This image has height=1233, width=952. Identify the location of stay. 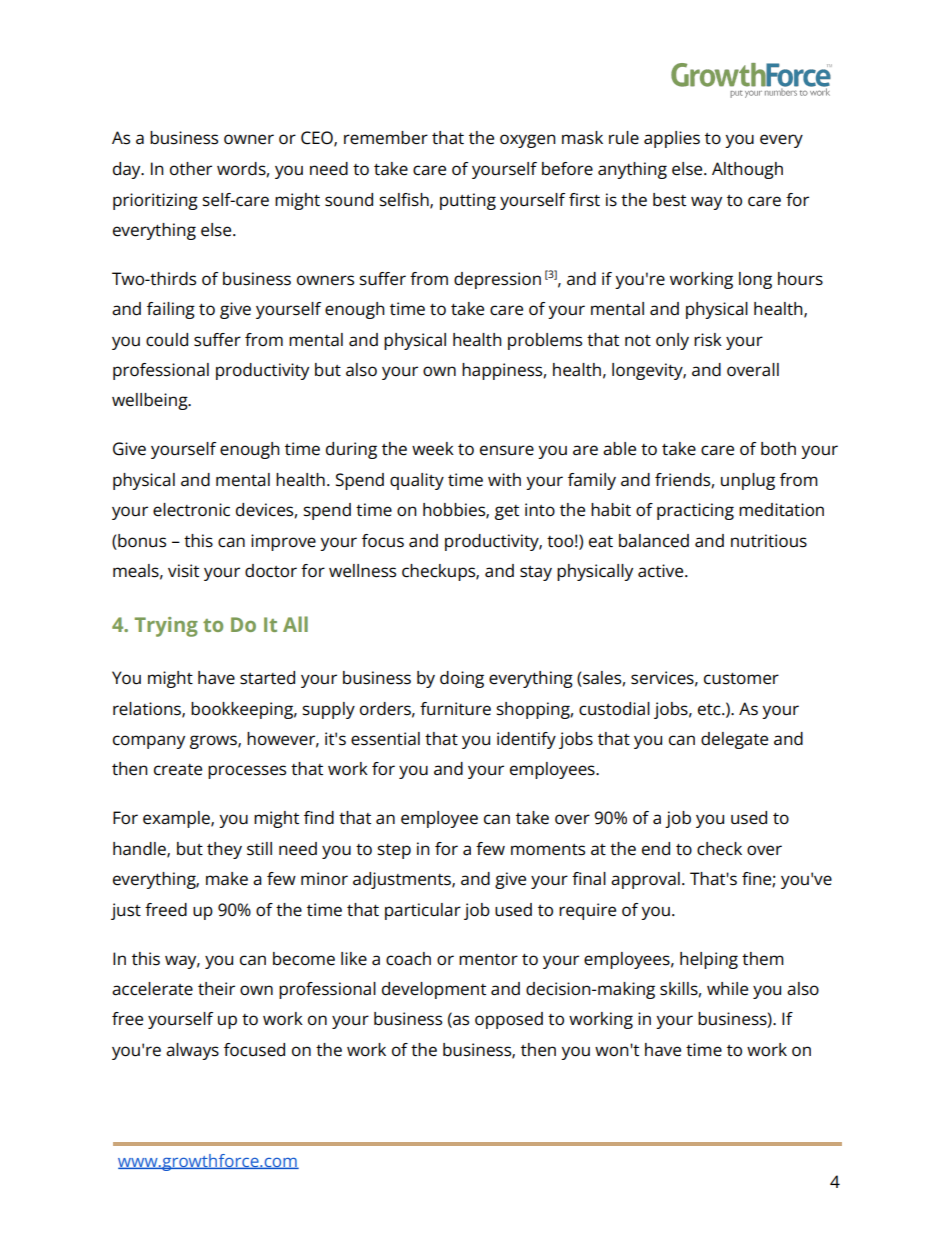
(536, 573).
